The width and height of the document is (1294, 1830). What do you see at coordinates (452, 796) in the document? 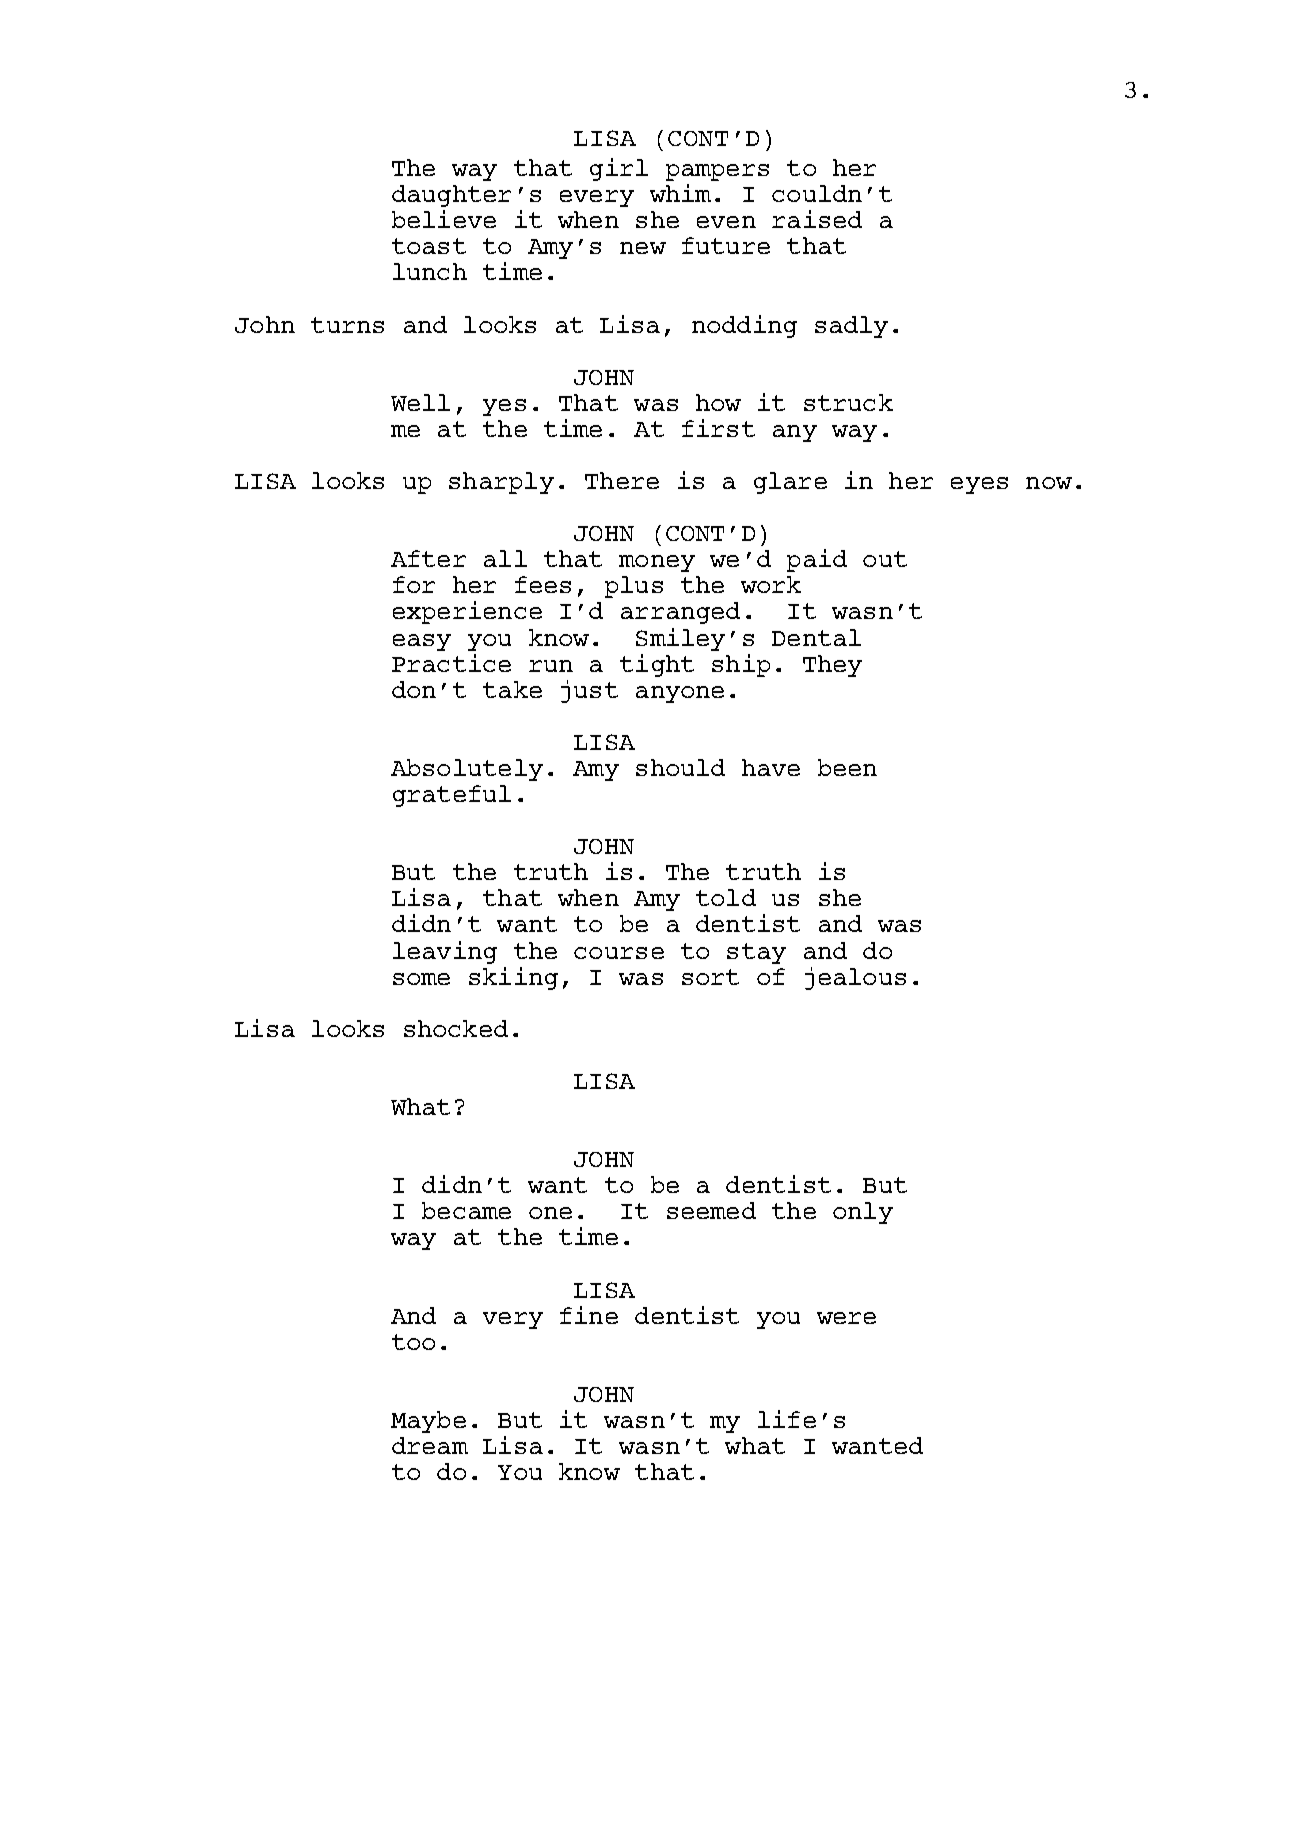
I see `grateful` at bounding box center [452, 796].
